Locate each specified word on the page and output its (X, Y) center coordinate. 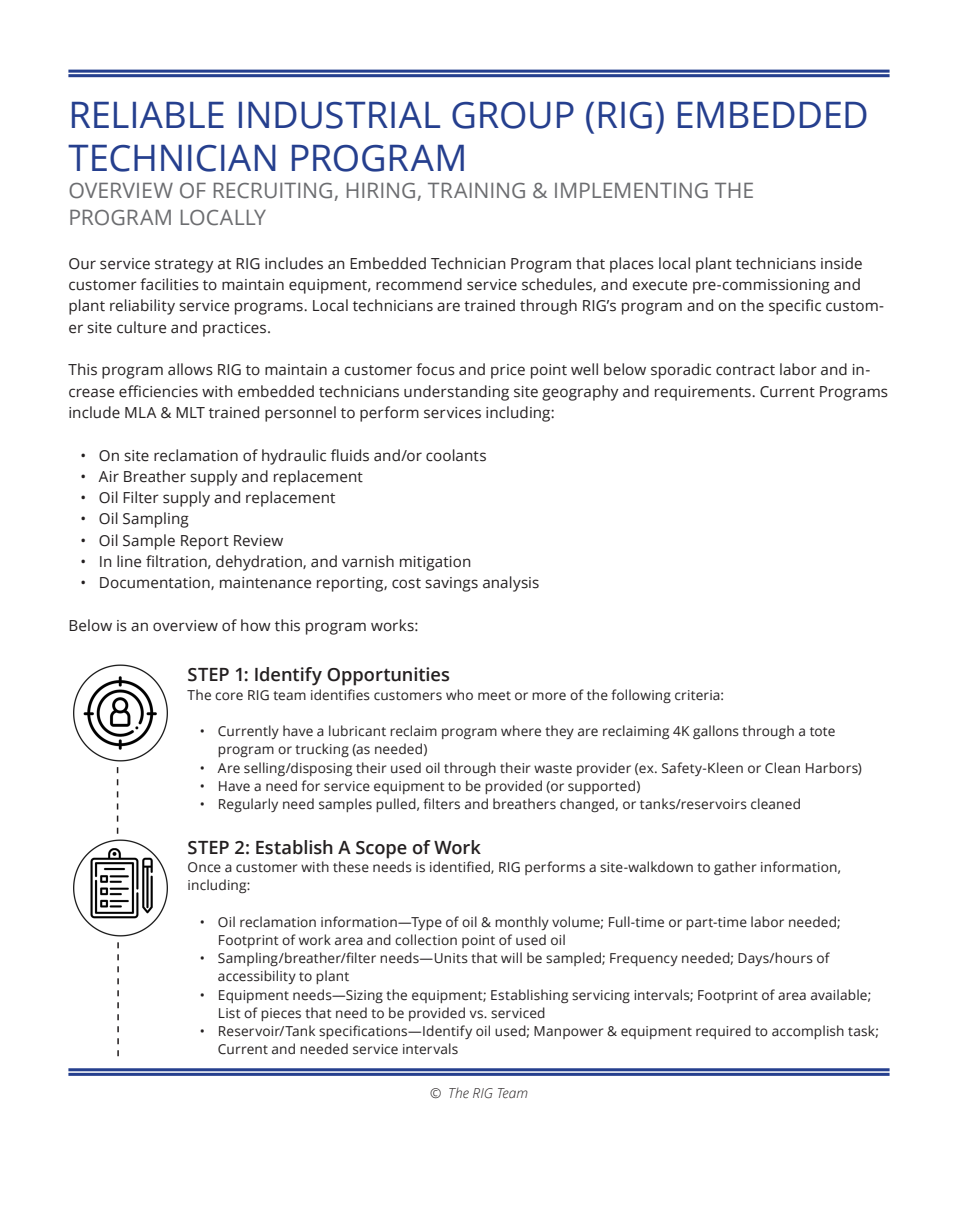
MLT (190, 412)
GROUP (513, 115)
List (230, 1013)
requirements (704, 393)
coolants (456, 455)
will (511, 957)
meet (494, 696)
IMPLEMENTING (631, 190)
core (229, 696)
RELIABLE (148, 115)
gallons (716, 732)
